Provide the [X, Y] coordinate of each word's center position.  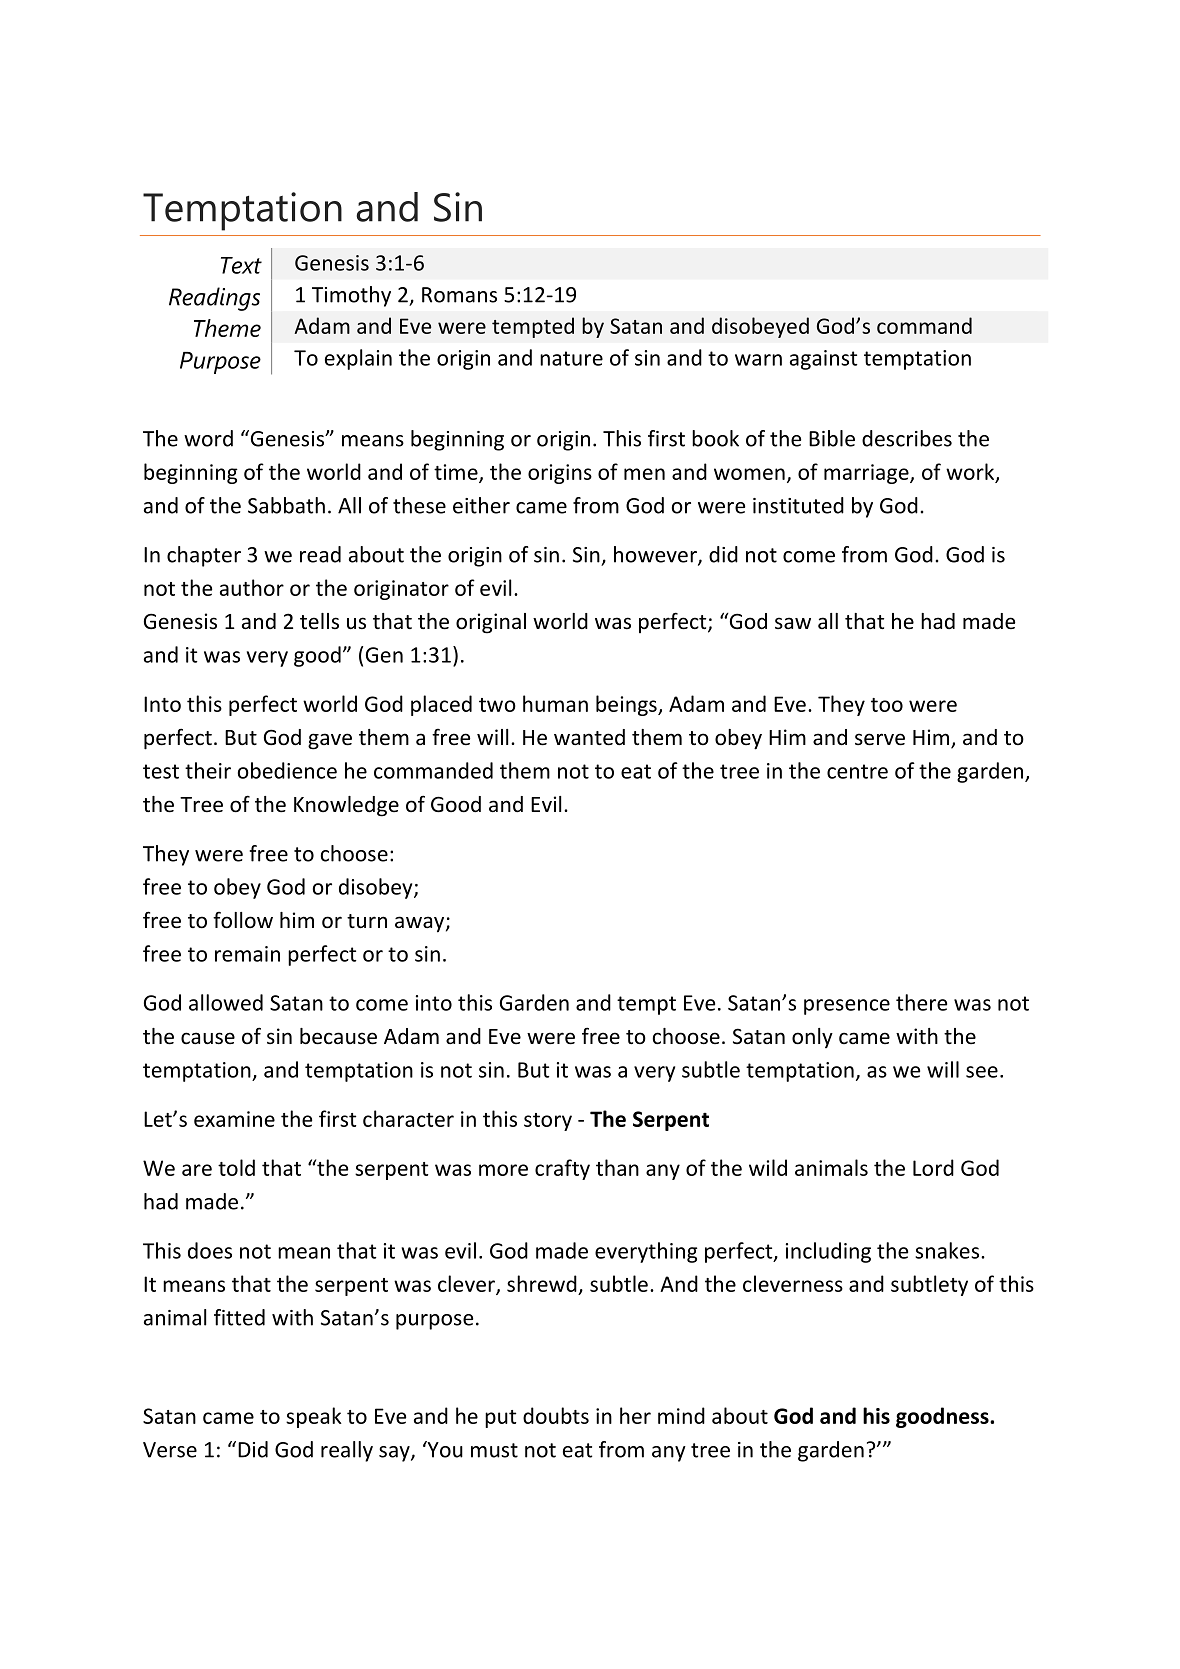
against [824, 360]
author [252, 587]
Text [241, 265]
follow [243, 920]
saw [793, 623]
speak [314, 1417]
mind [681, 1415]
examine [234, 1119]
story [548, 1122]
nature [571, 358]
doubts [556, 1415]
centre [857, 771]
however [656, 555]
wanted [589, 737]
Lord [933, 1167]
